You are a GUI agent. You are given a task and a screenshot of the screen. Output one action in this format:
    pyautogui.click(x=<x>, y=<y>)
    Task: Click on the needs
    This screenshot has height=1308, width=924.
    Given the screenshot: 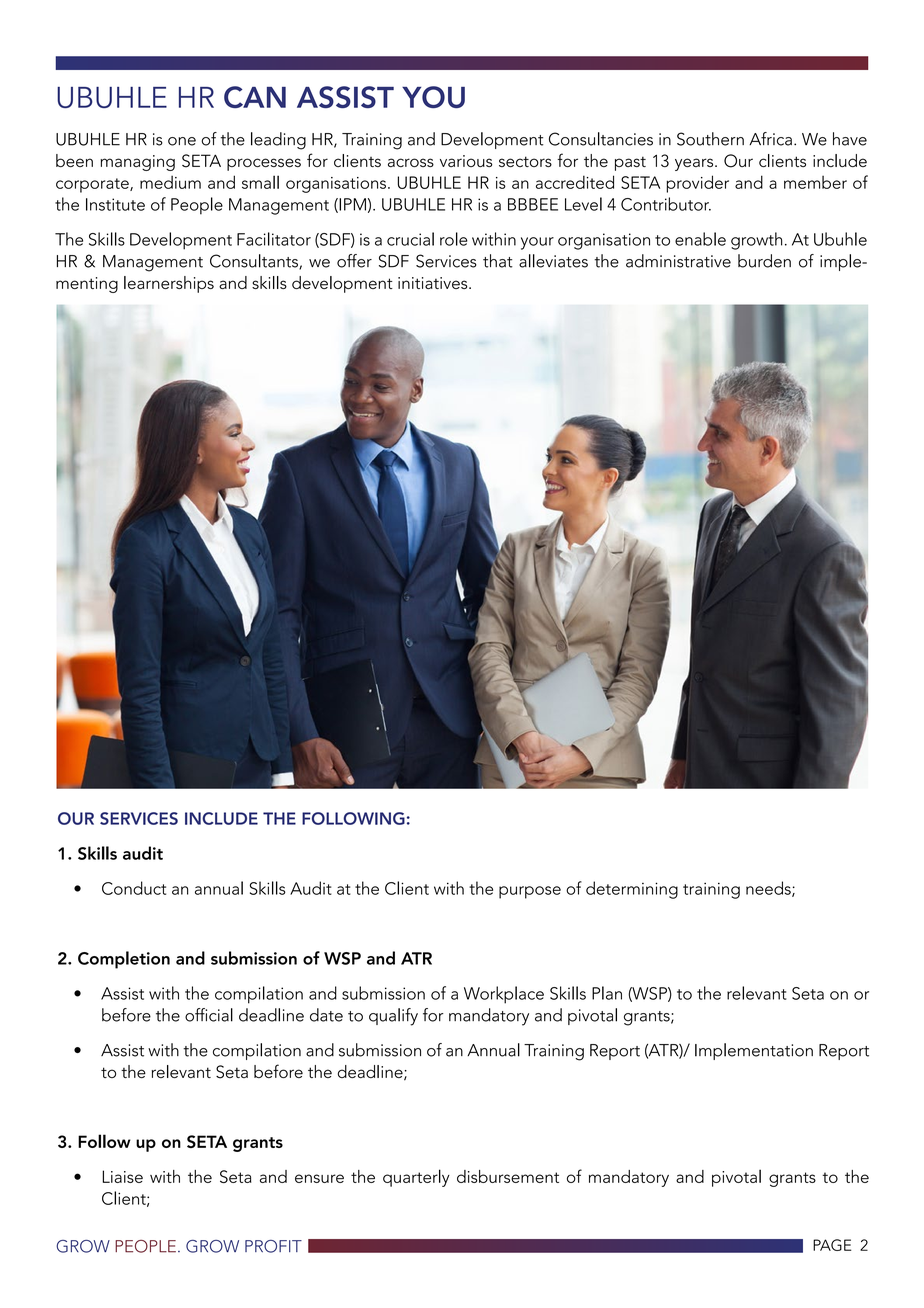 What is the action you would take?
    pyautogui.click(x=769, y=889)
